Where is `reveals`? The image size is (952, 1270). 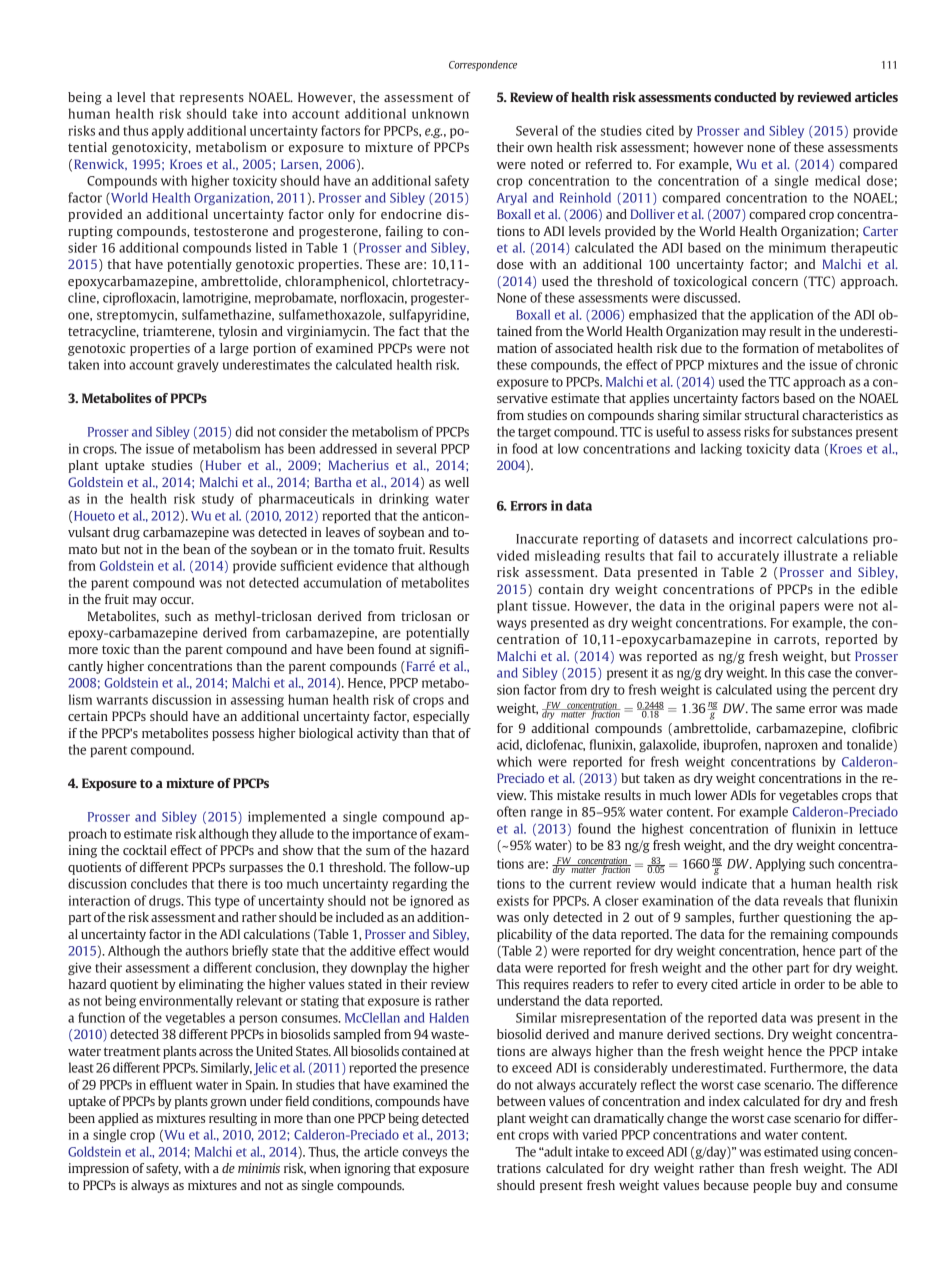 reveals is located at coordinates (803, 900).
